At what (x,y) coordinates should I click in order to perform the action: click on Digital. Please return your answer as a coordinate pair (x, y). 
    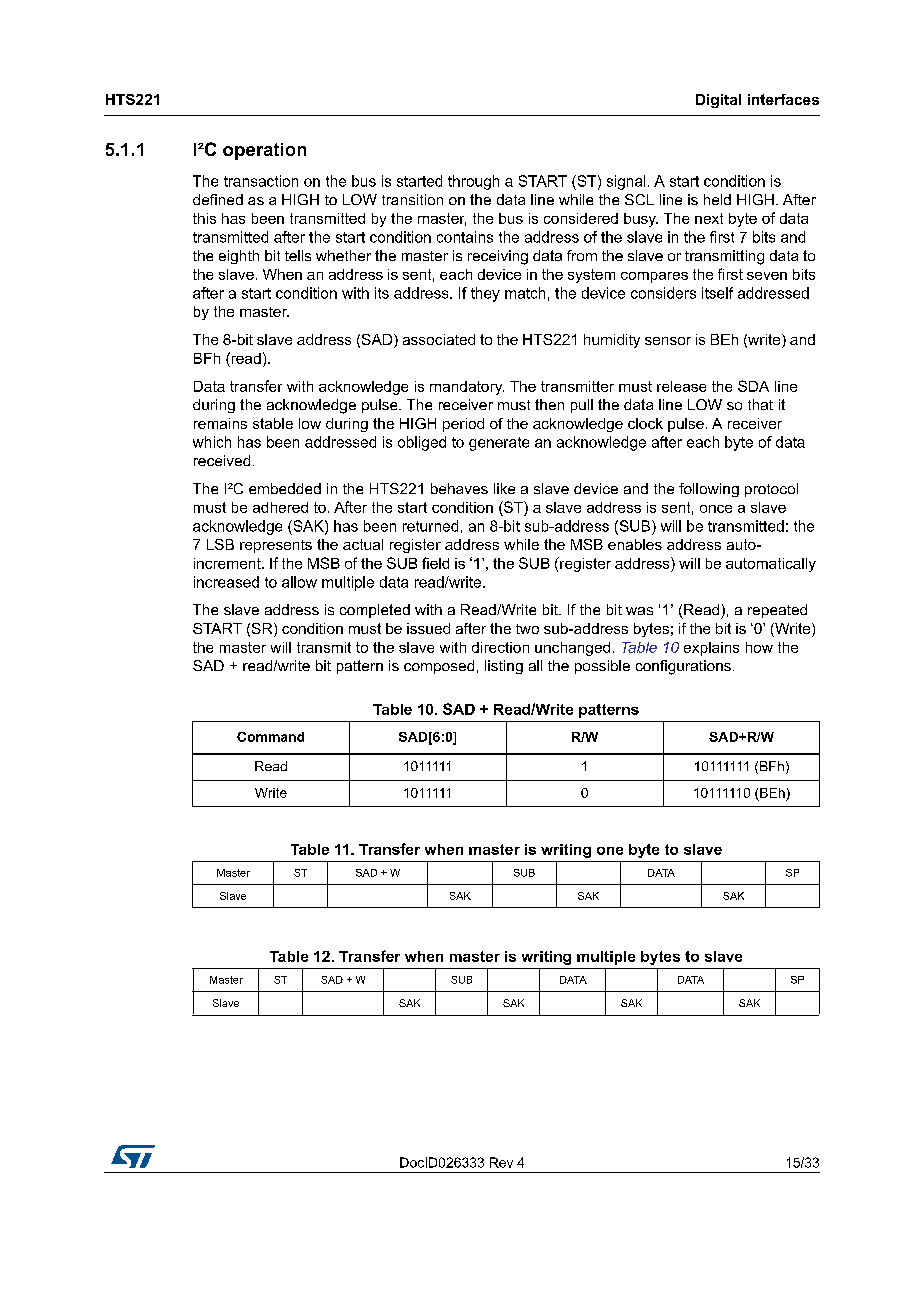
    Looking at the image, I should click on (718, 101).
